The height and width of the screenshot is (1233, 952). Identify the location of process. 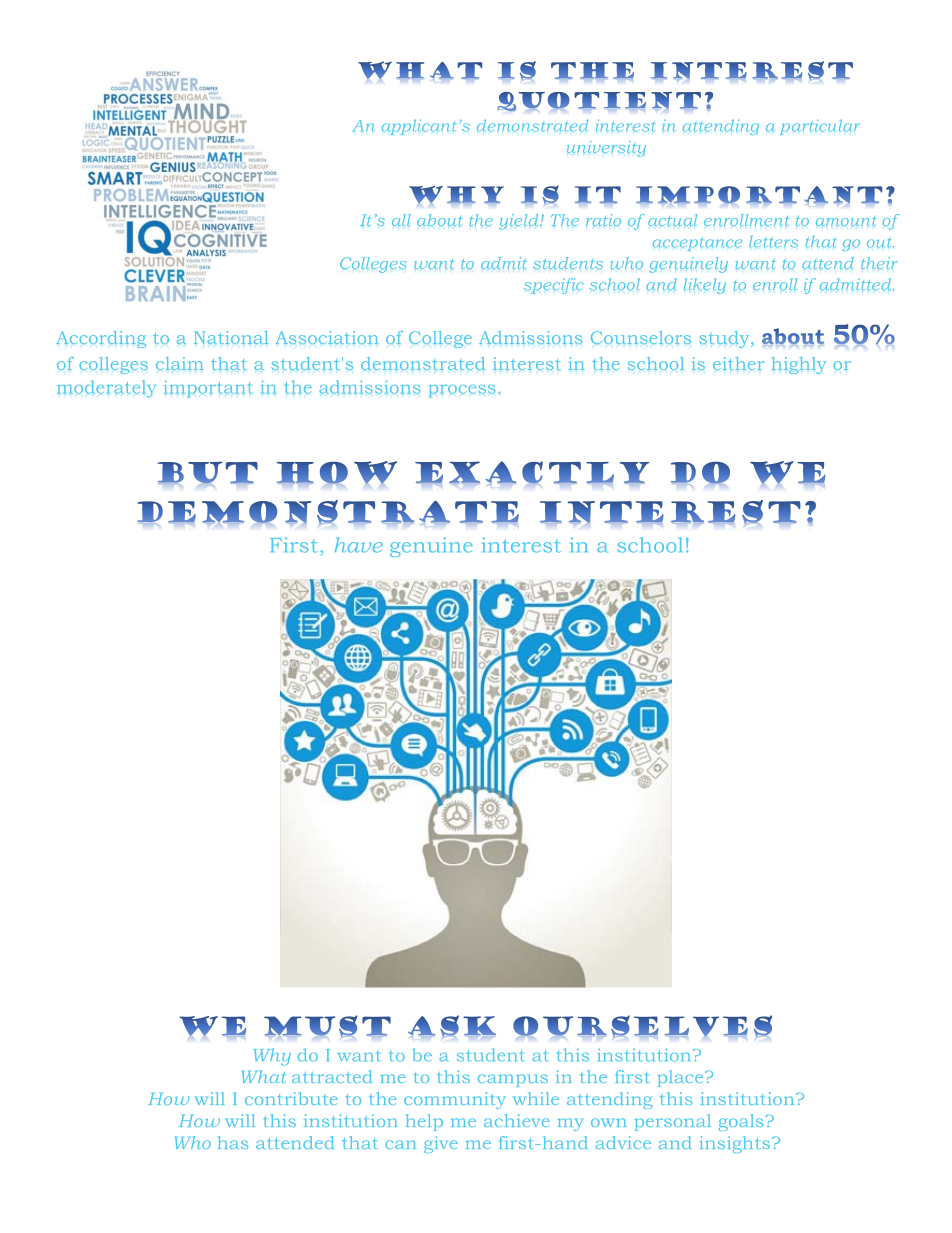
(461, 391).
